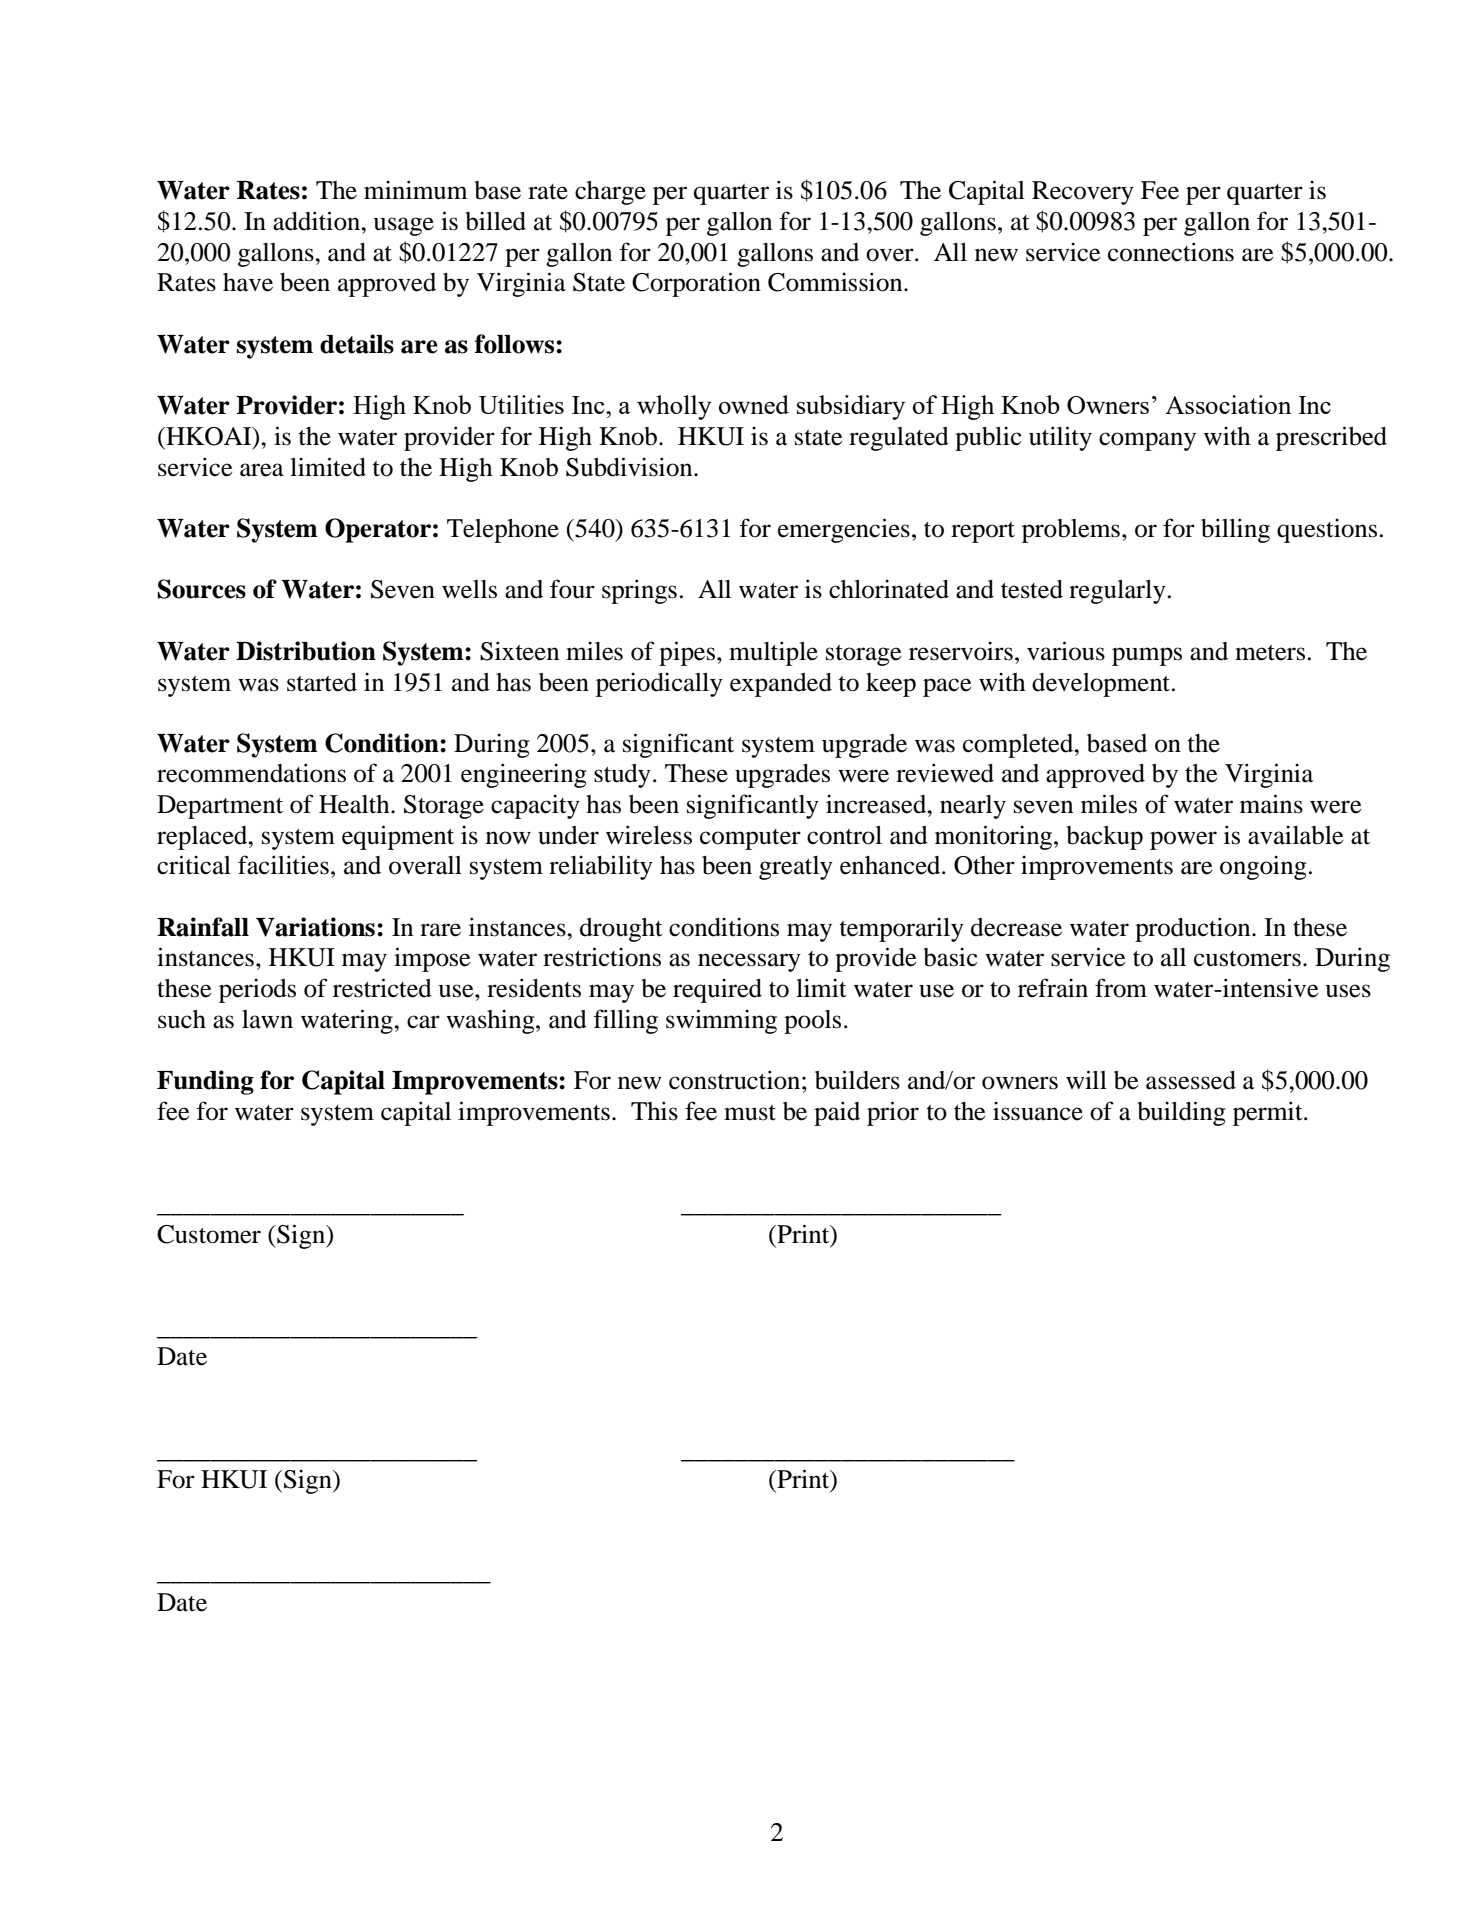 The width and height of the screenshot is (1484, 1921). I want to click on meters, so click(1270, 653).
